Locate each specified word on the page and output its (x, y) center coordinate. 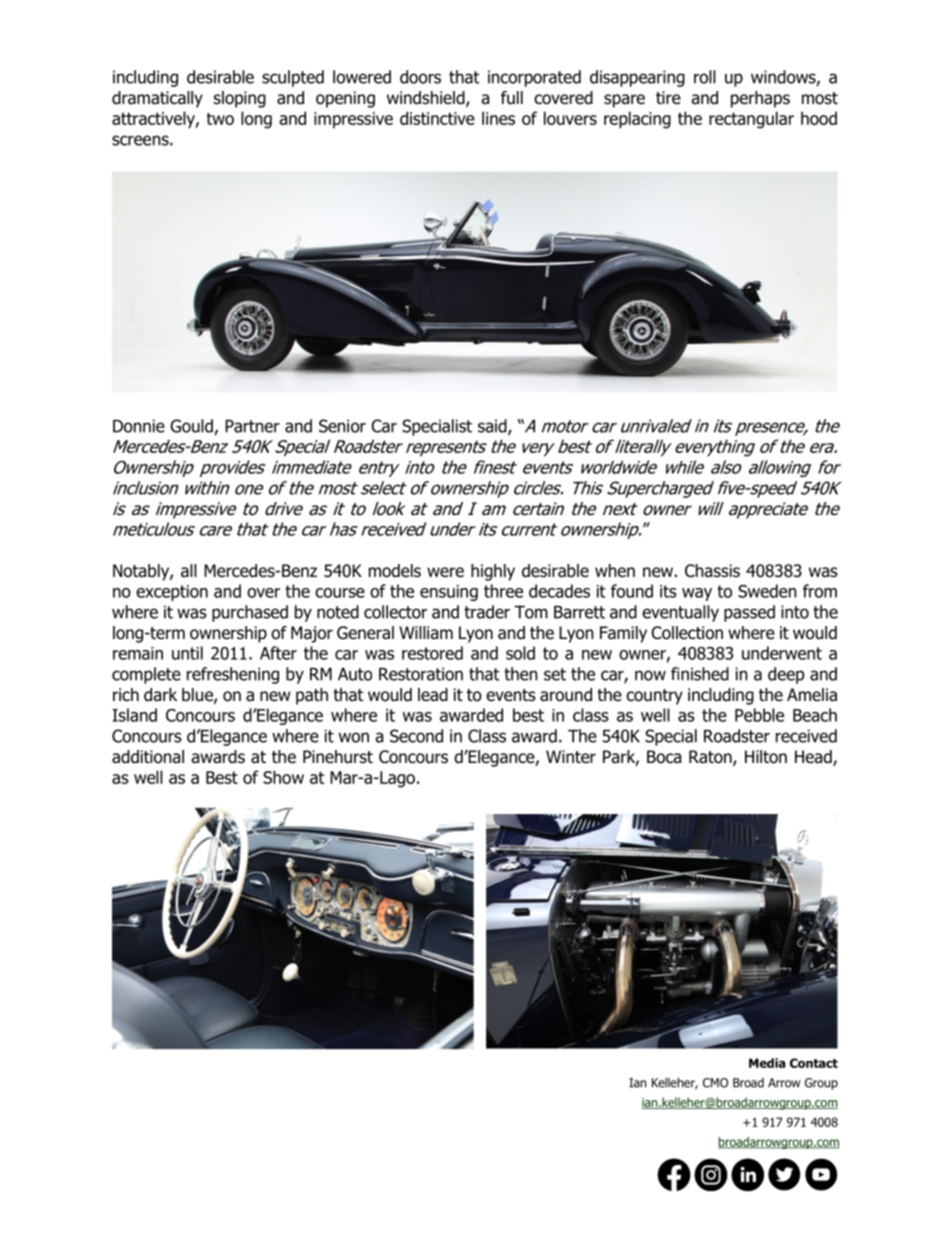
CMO (715, 1083)
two (220, 119)
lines (498, 118)
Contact (814, 1063)
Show (283, 777)
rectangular (751, 120)
